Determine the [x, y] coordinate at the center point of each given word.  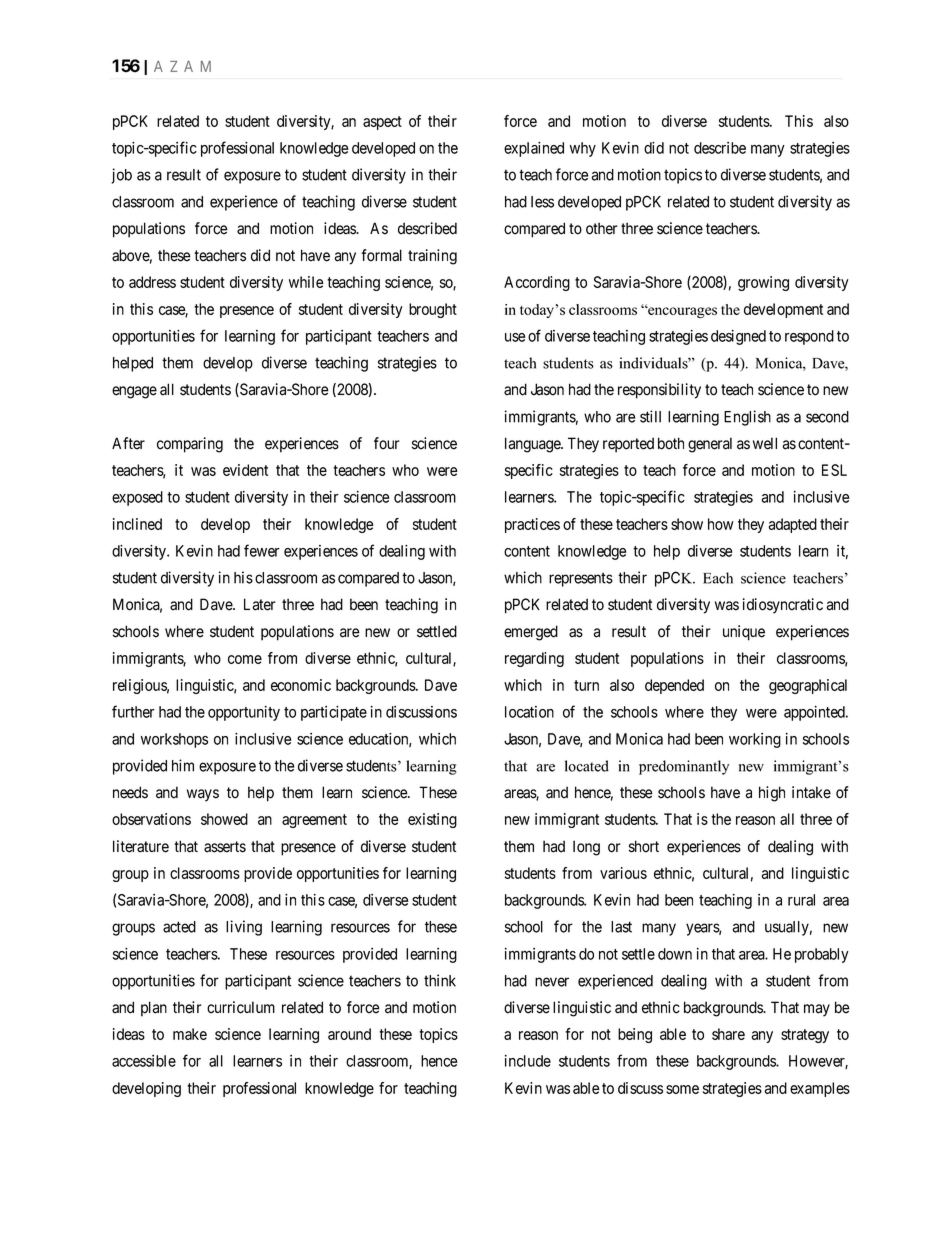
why [583, 149]
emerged [531, 633]
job [121, 176]
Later [260, 604]
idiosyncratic [783, 606]
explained [534, 149]
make [190, 1034]
